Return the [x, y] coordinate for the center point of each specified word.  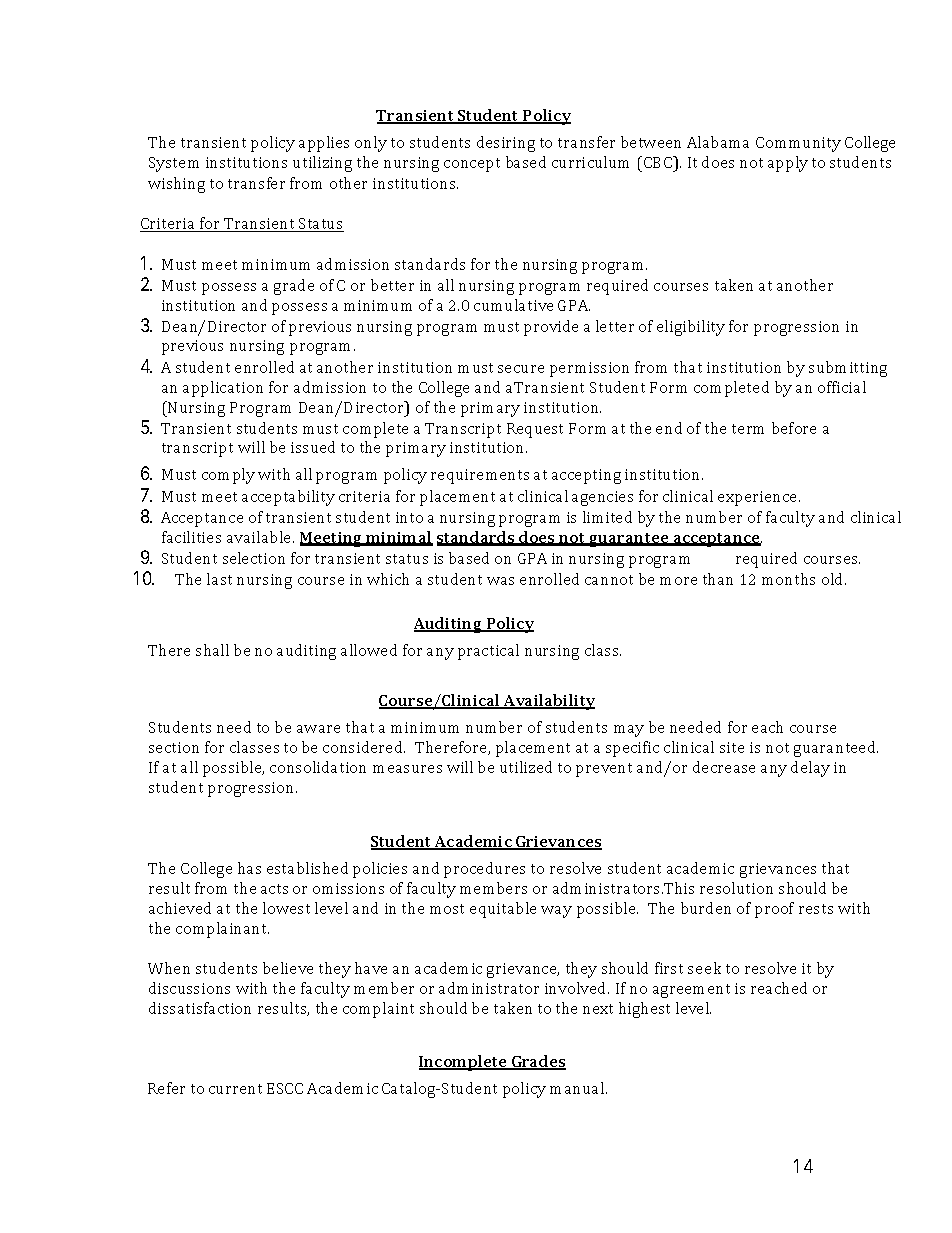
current [235, 1089]
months [788, 579]
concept [472, 165]
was [500, 581]
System [174, 164]
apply [788, 164]
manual [577, 1088]
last [219, 579]
